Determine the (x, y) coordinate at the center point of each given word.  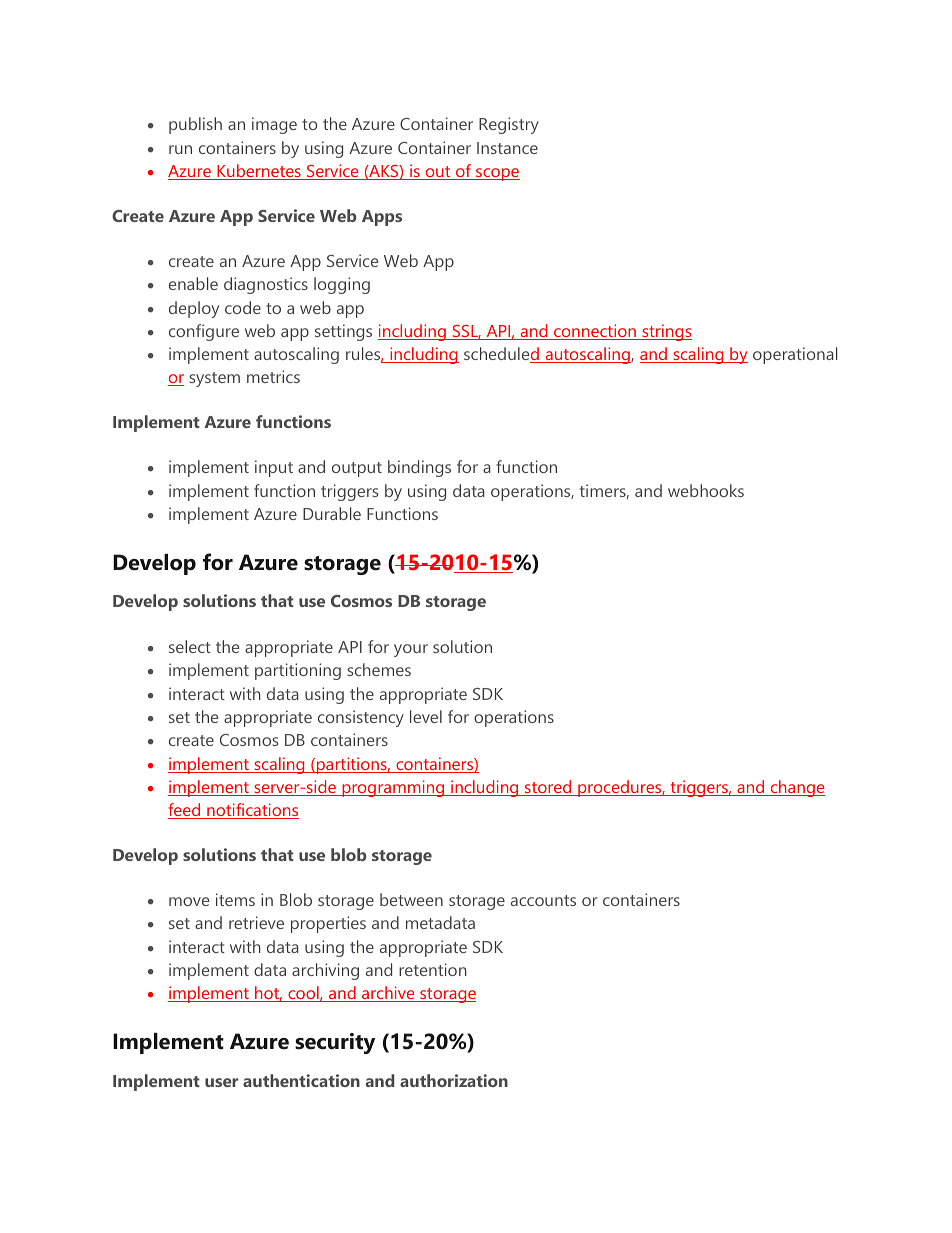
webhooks (706, 490)
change (796, 788)
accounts (543, 900)
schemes (379, 669)
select (190, 646)
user (221, 1082)
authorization (454, 1080)
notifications (252, 811)
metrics (273, 376)
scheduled (502, 355)
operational (795, 355)
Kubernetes (259, 172)
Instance (507, 148)
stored (548, 788)
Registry (509, 125)
